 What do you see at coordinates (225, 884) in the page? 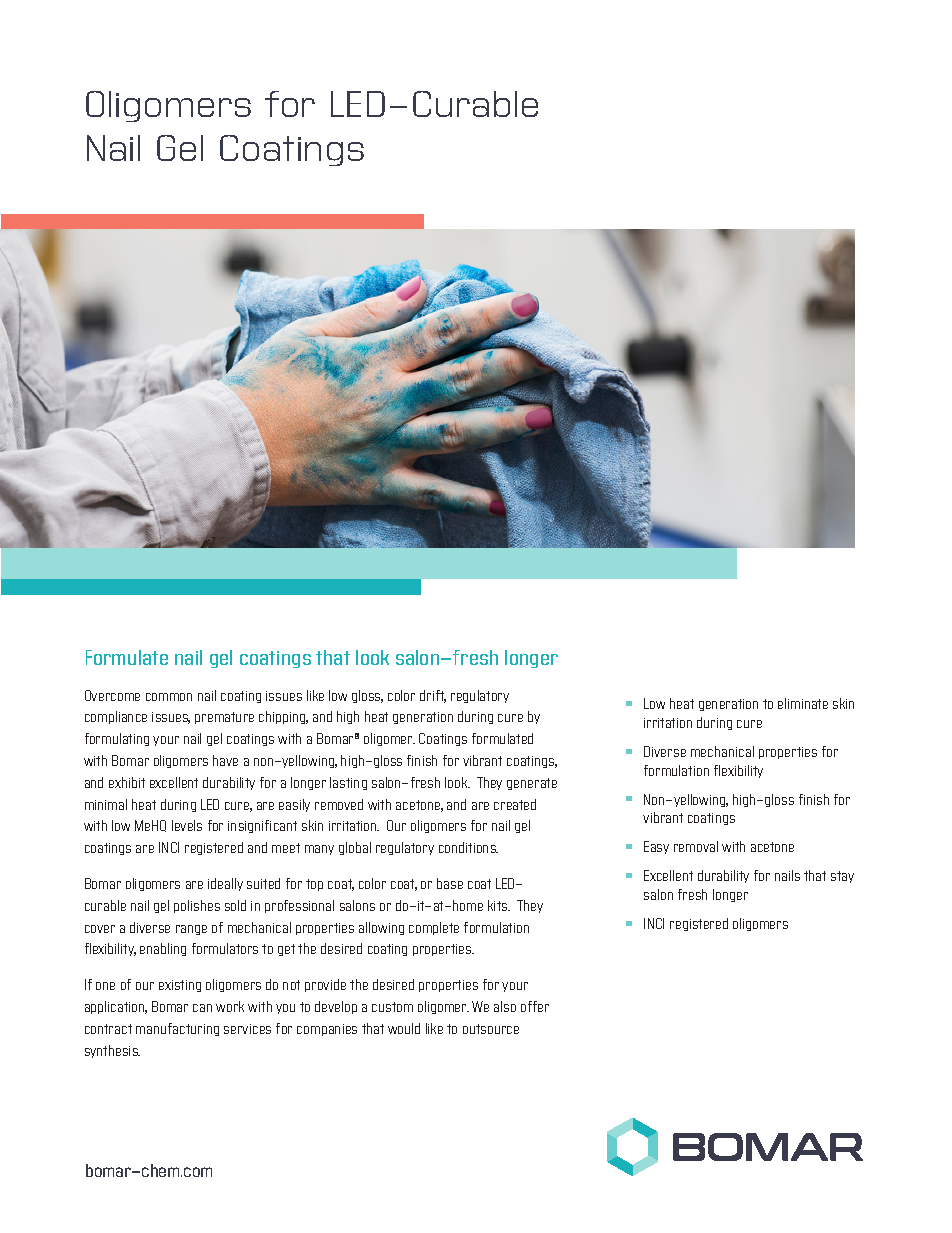
I see `ideally` at bounding box center [225, 884].
